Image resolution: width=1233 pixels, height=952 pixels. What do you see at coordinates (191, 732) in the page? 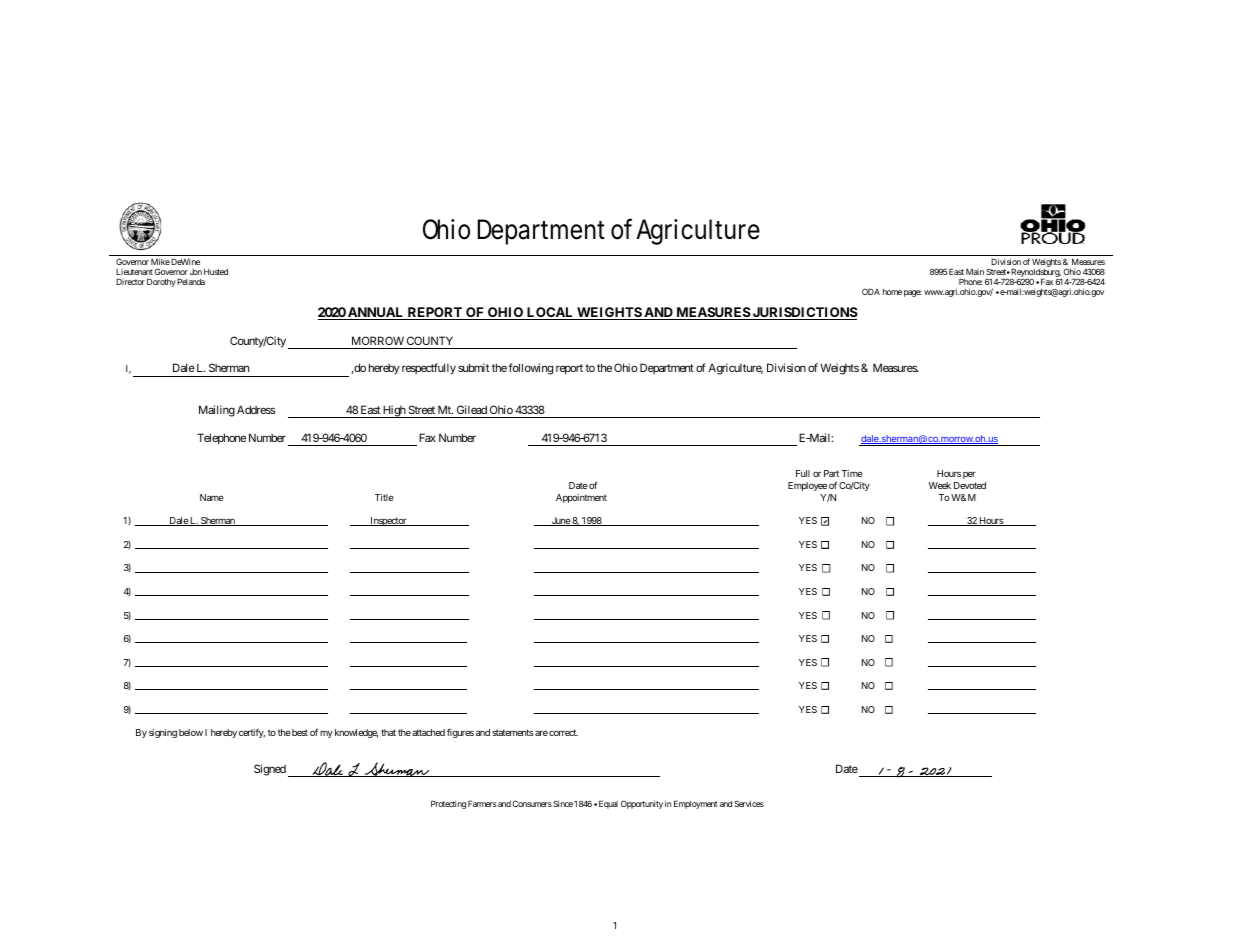
I see `below` at bounding box center [191, 732].
